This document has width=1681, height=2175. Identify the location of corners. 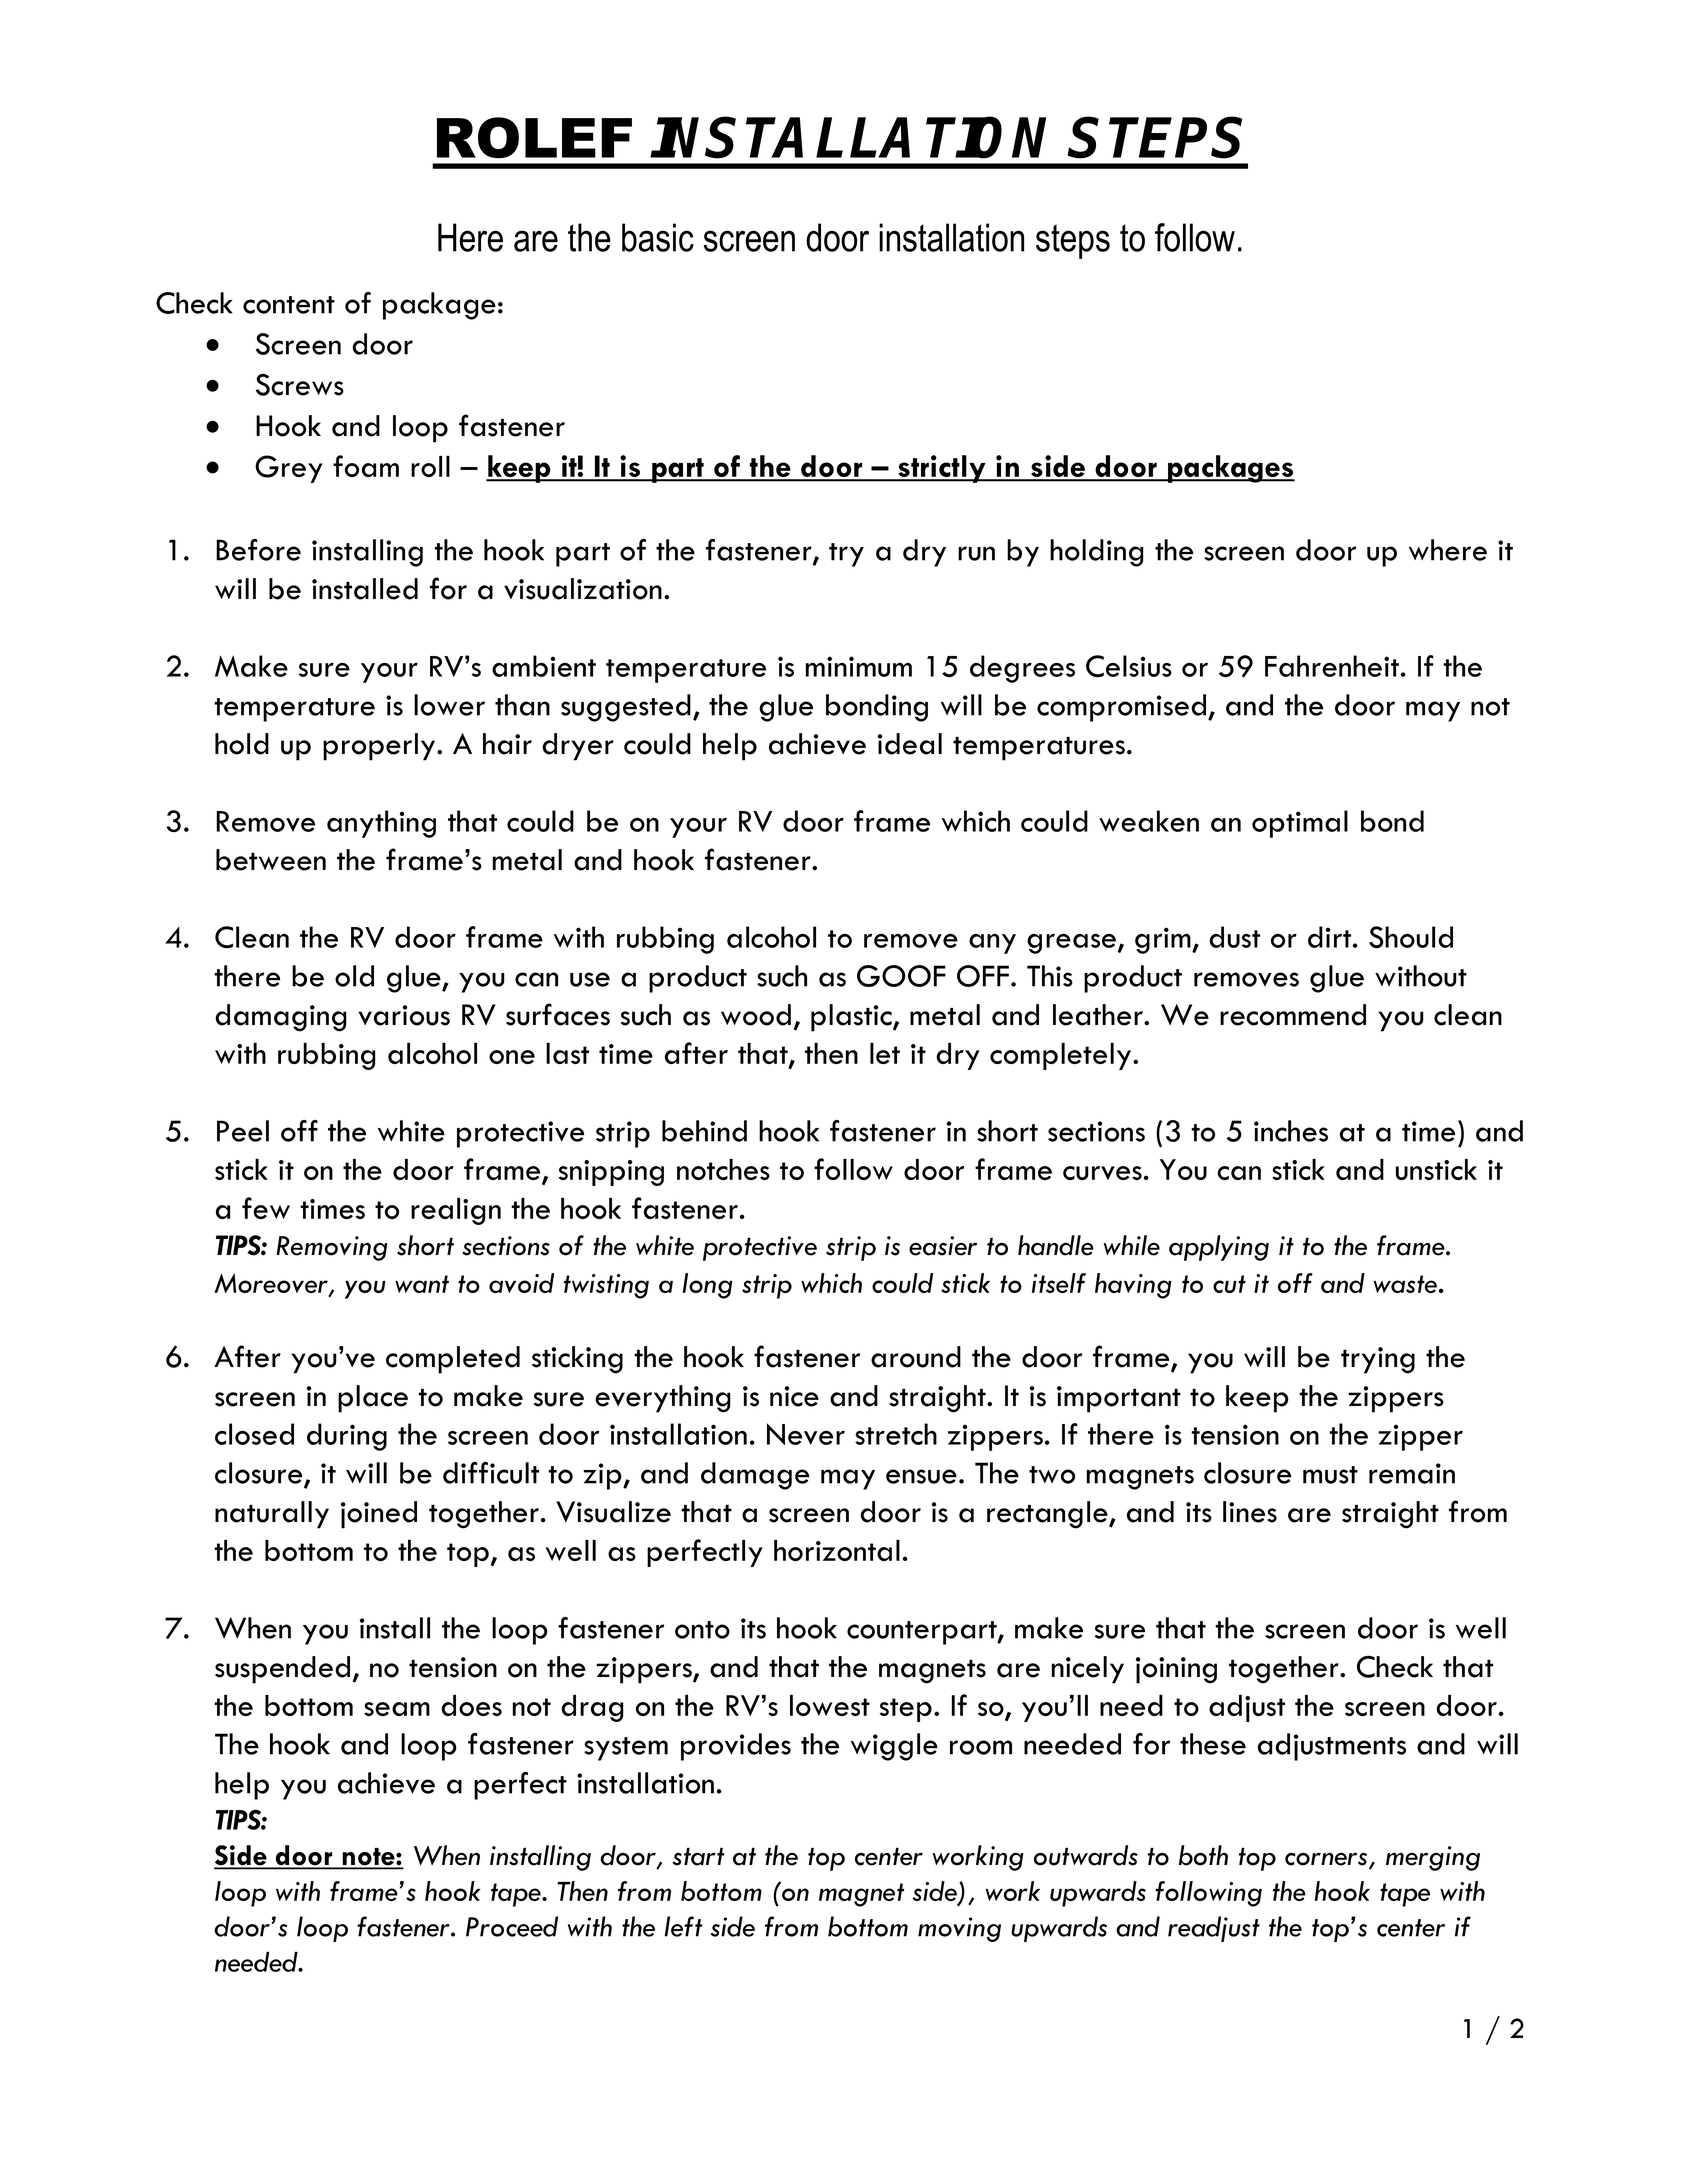
(1327, 1860).
